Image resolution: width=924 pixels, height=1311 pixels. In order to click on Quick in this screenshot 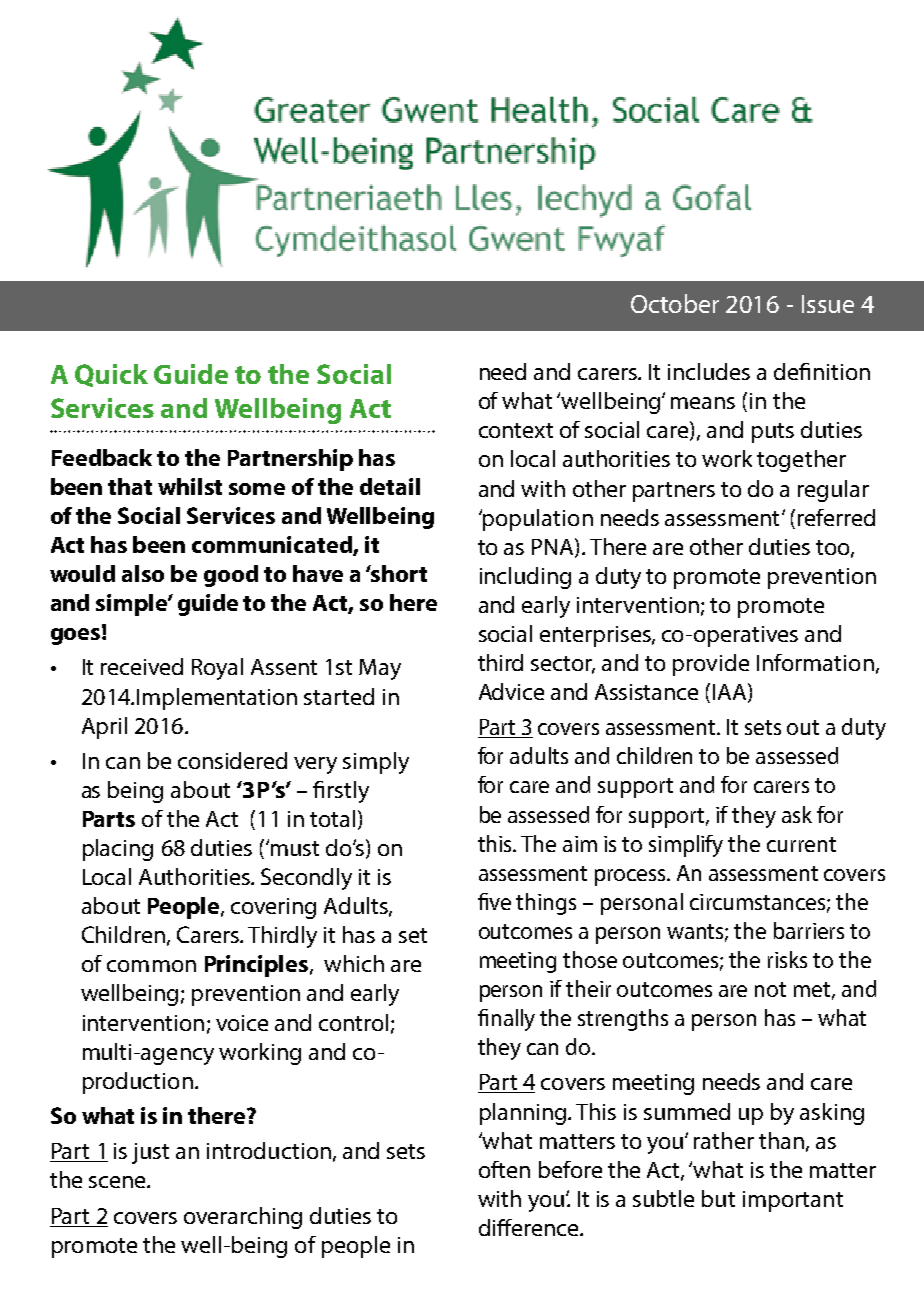, I will do `click(111, 375)`.
